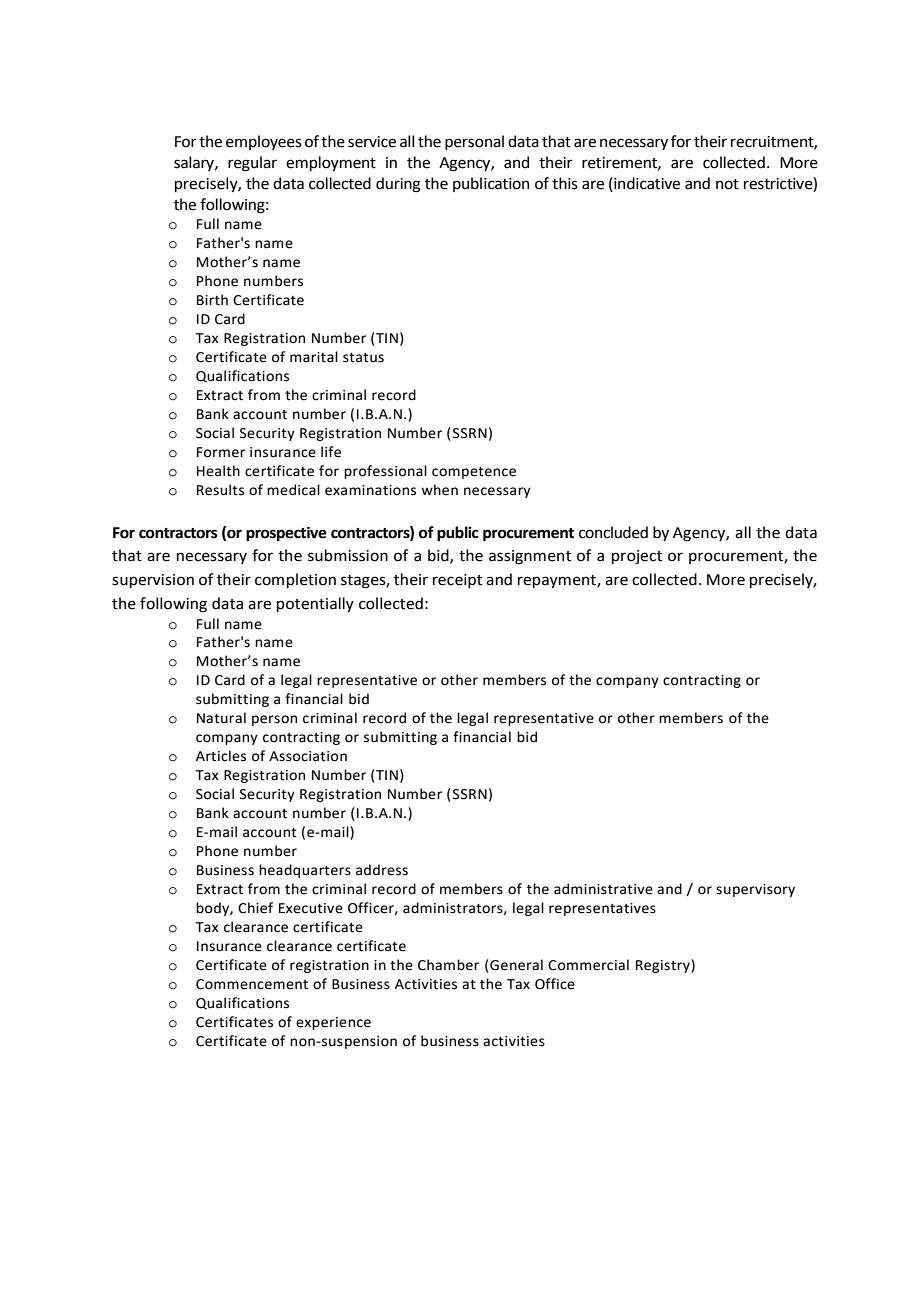  I want to click on during, so click(398, 185).
